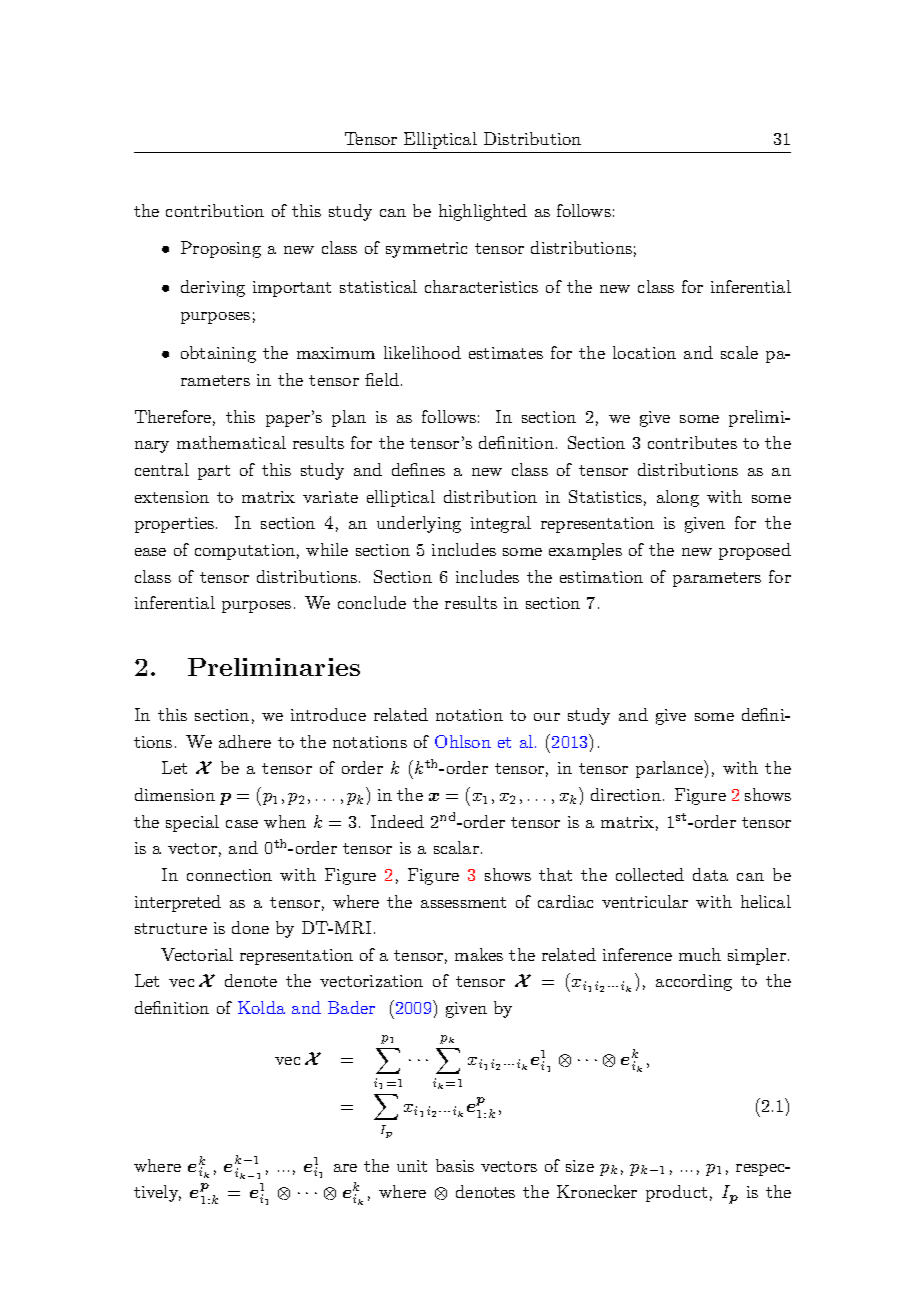 This image has width=921, height=1316. Describe the element at coordinates (229, 875) in the image. I see `connection` at that location.
